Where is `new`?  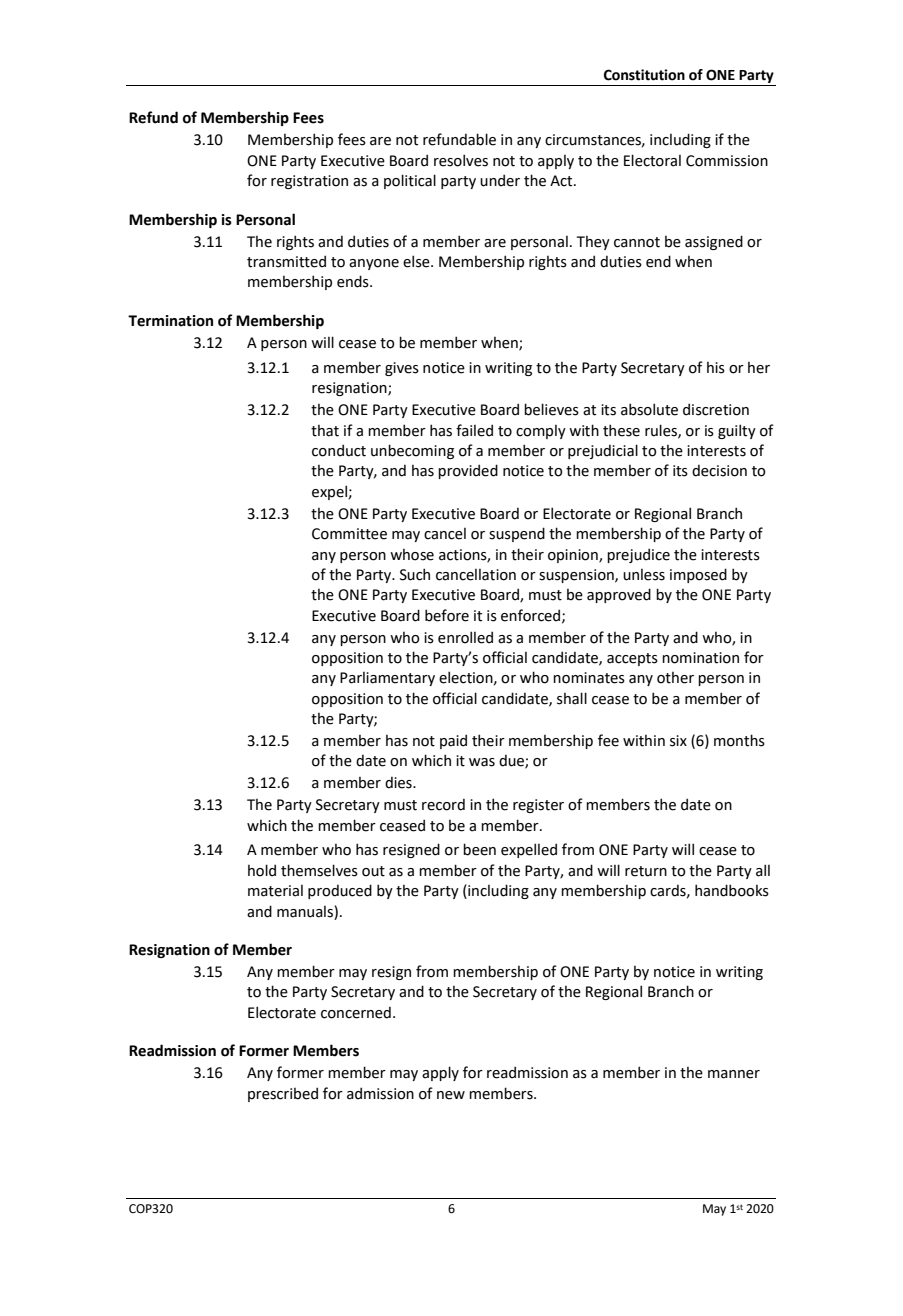 new is located at coordinates (451, 1095).
